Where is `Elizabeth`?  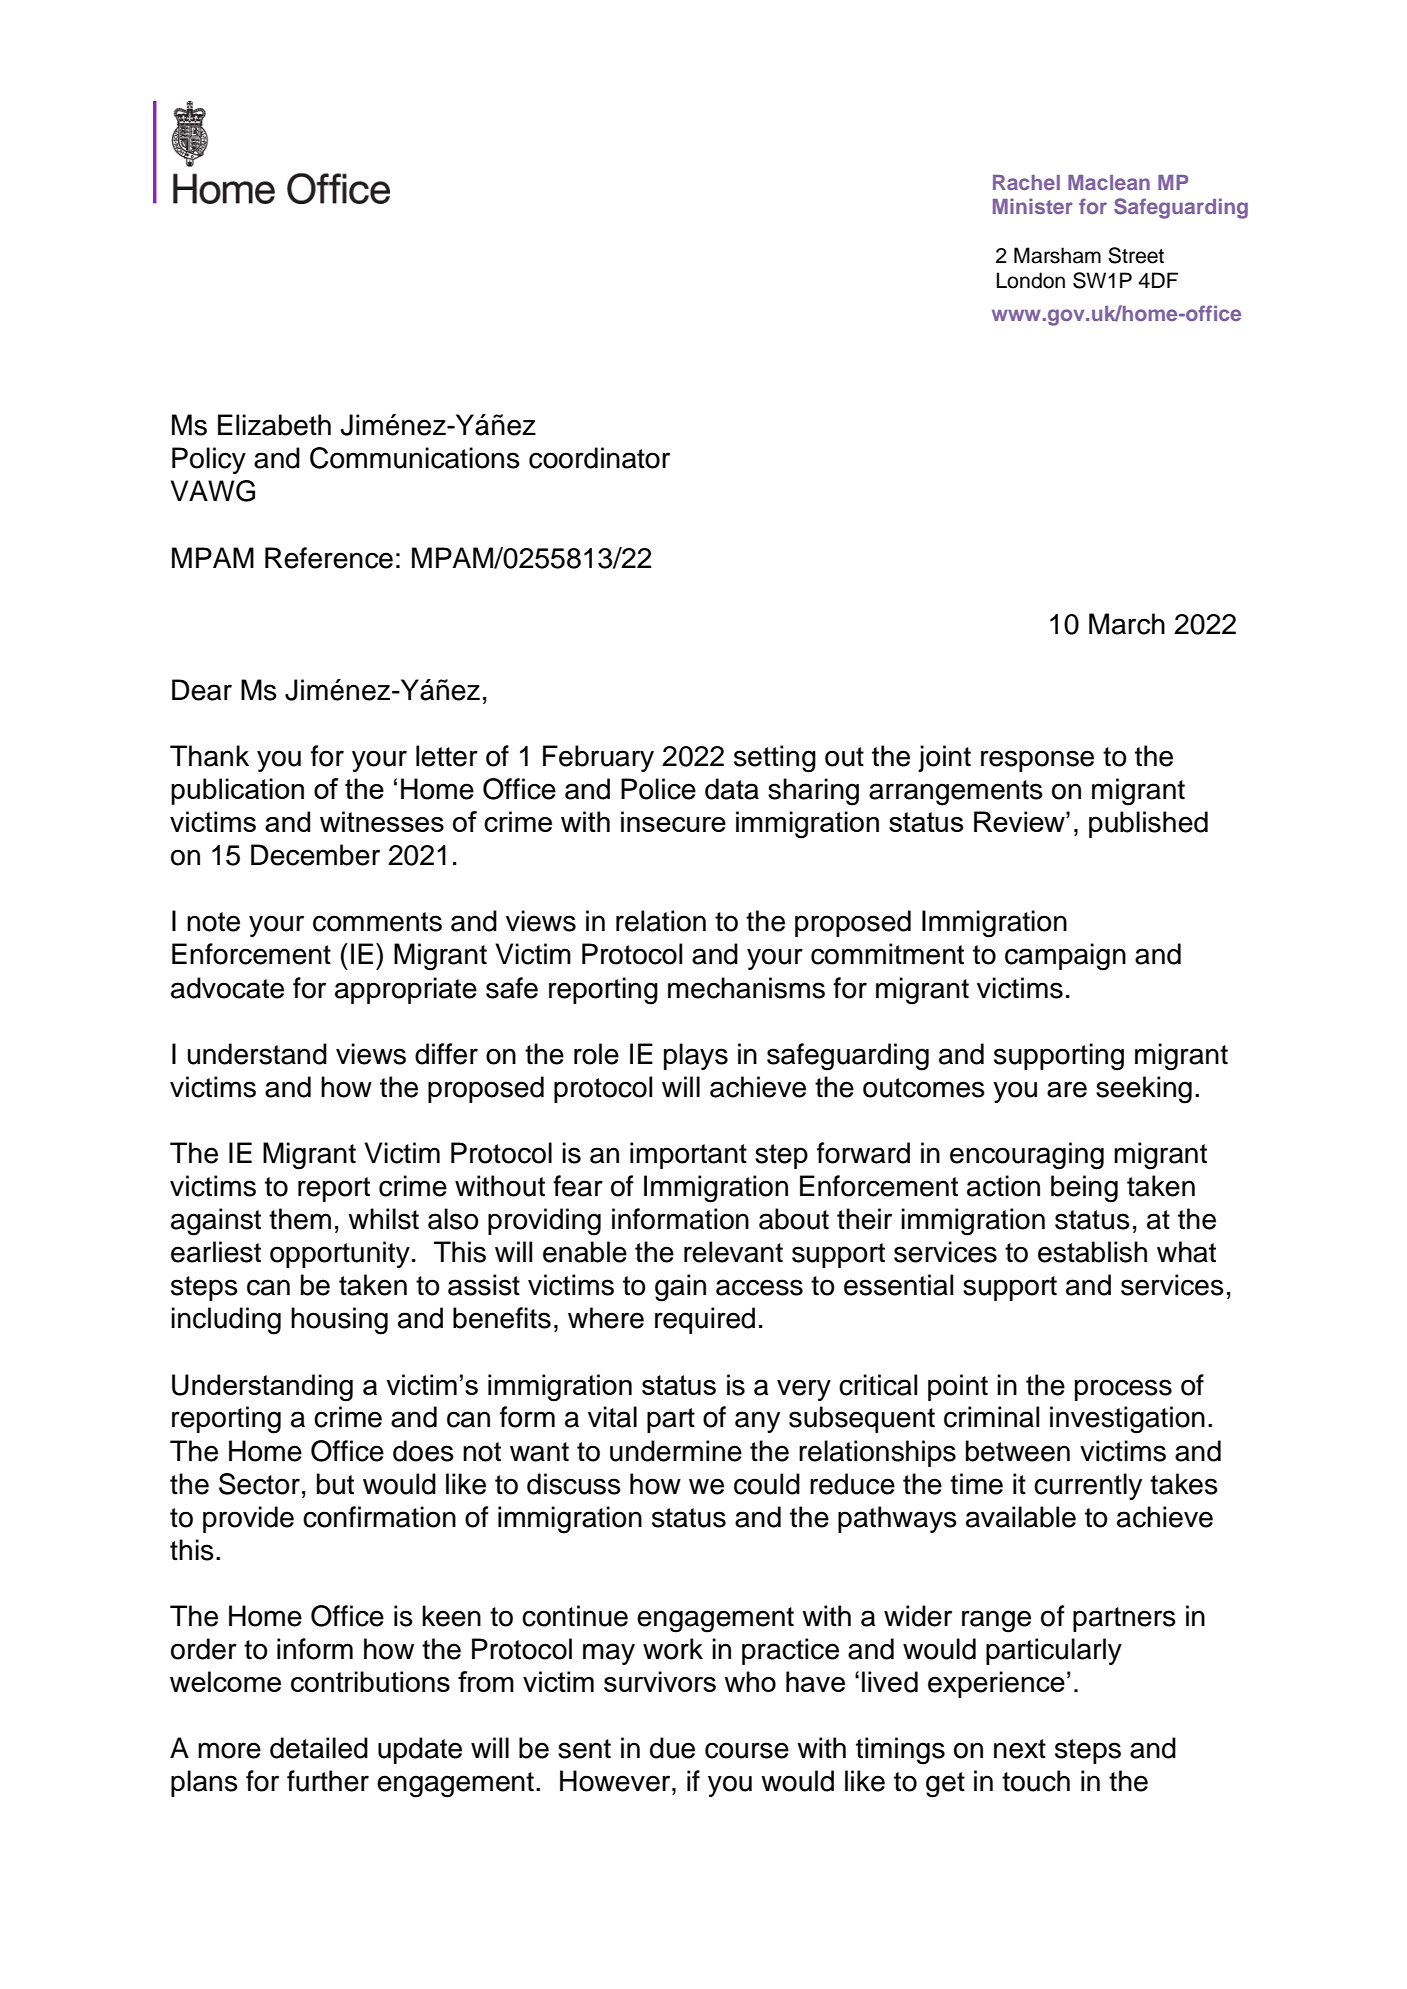
Elizabeth is located at coordinates (274, 425).
